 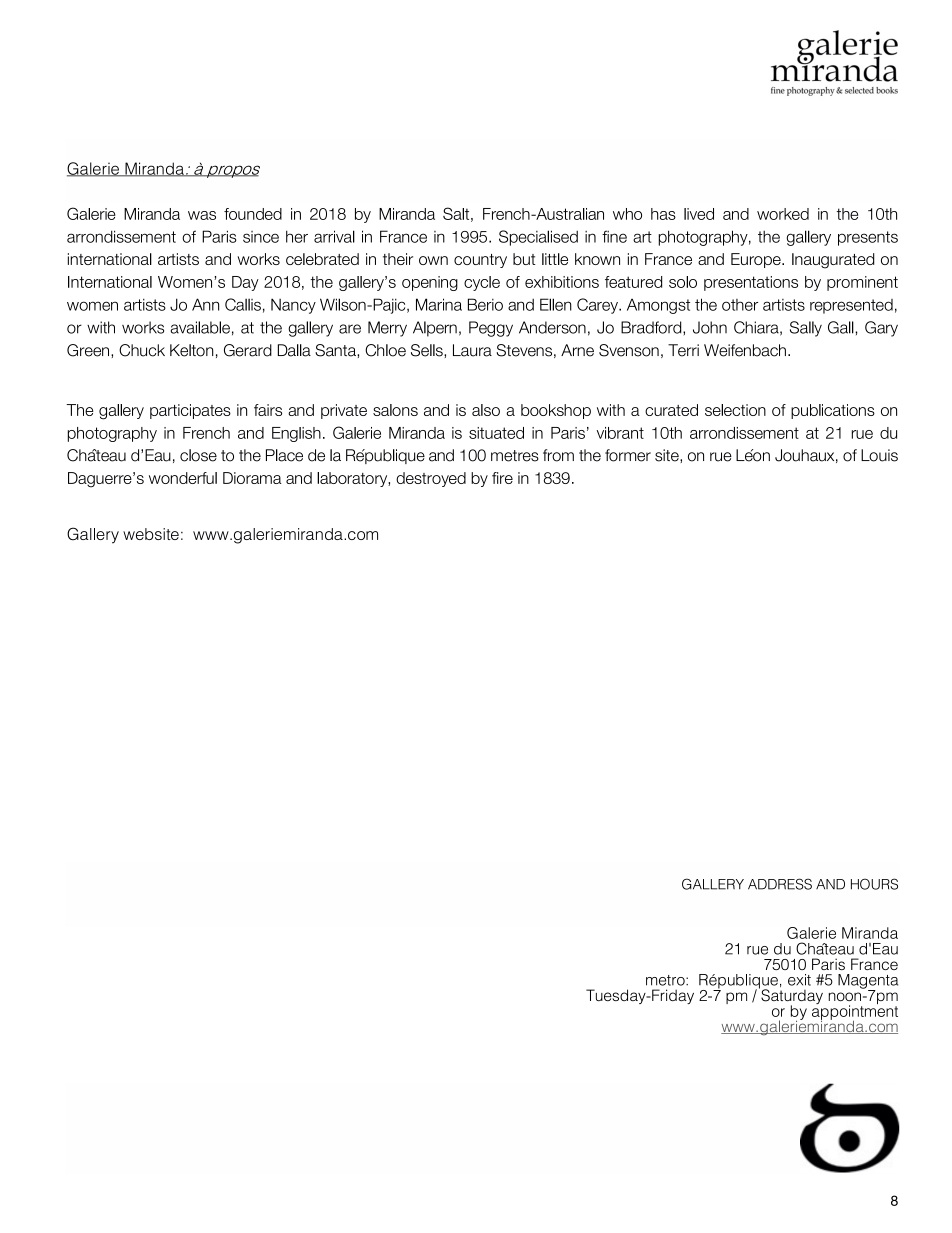 I want to click on Diorama, so click(x=252, y=478).
